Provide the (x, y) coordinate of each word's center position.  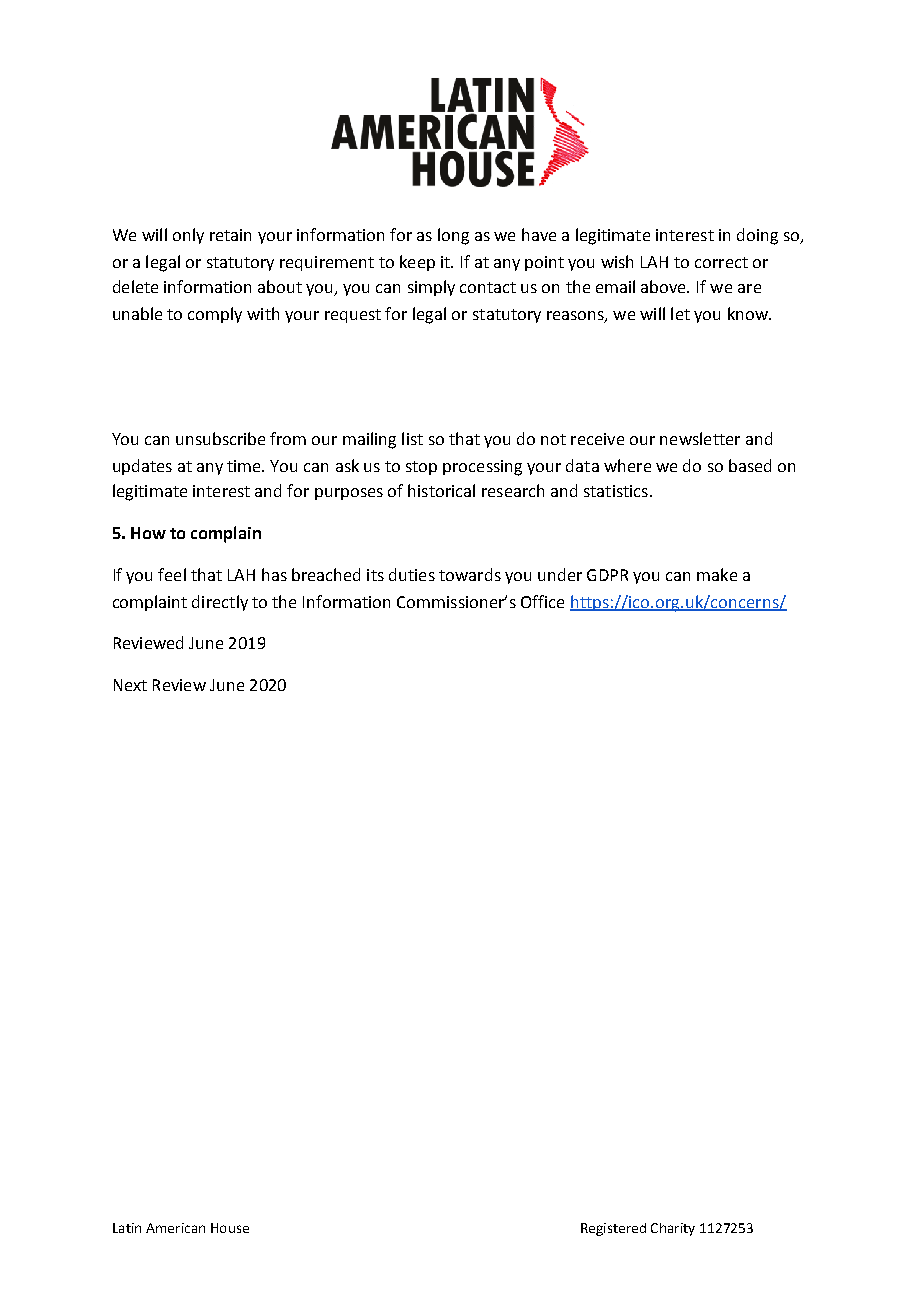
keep (417, 263)
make (717, 574)
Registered (613, 1229)
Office (542, 601)
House (230, 1228)
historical (441, 490)
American (175, 1228)
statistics (616, 491)
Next (130, 685)
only (188, 236)
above (665, 286)
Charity (673, 1229)
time (245, 466)
